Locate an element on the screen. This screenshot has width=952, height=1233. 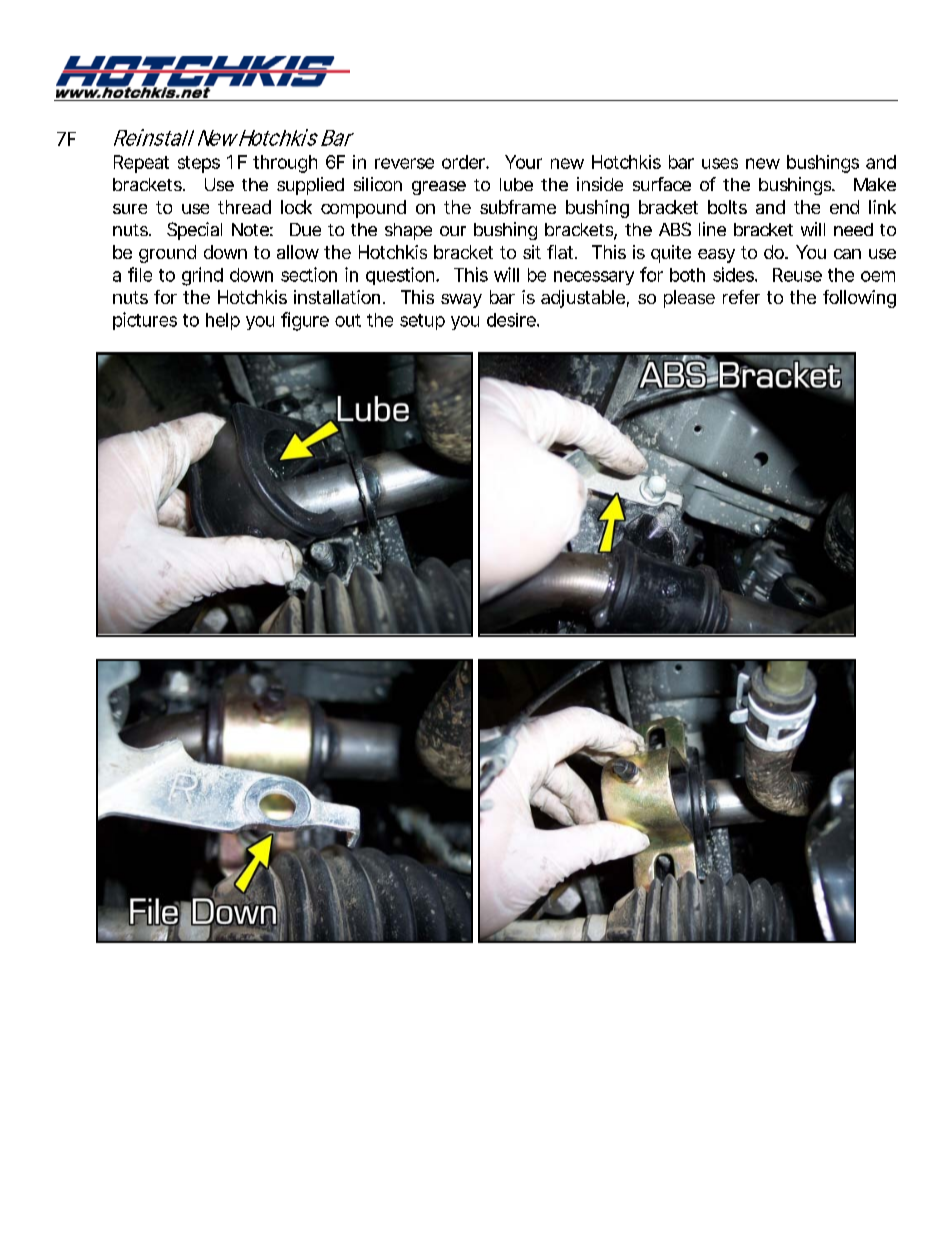
refer is located at coordinates (741, 297).
